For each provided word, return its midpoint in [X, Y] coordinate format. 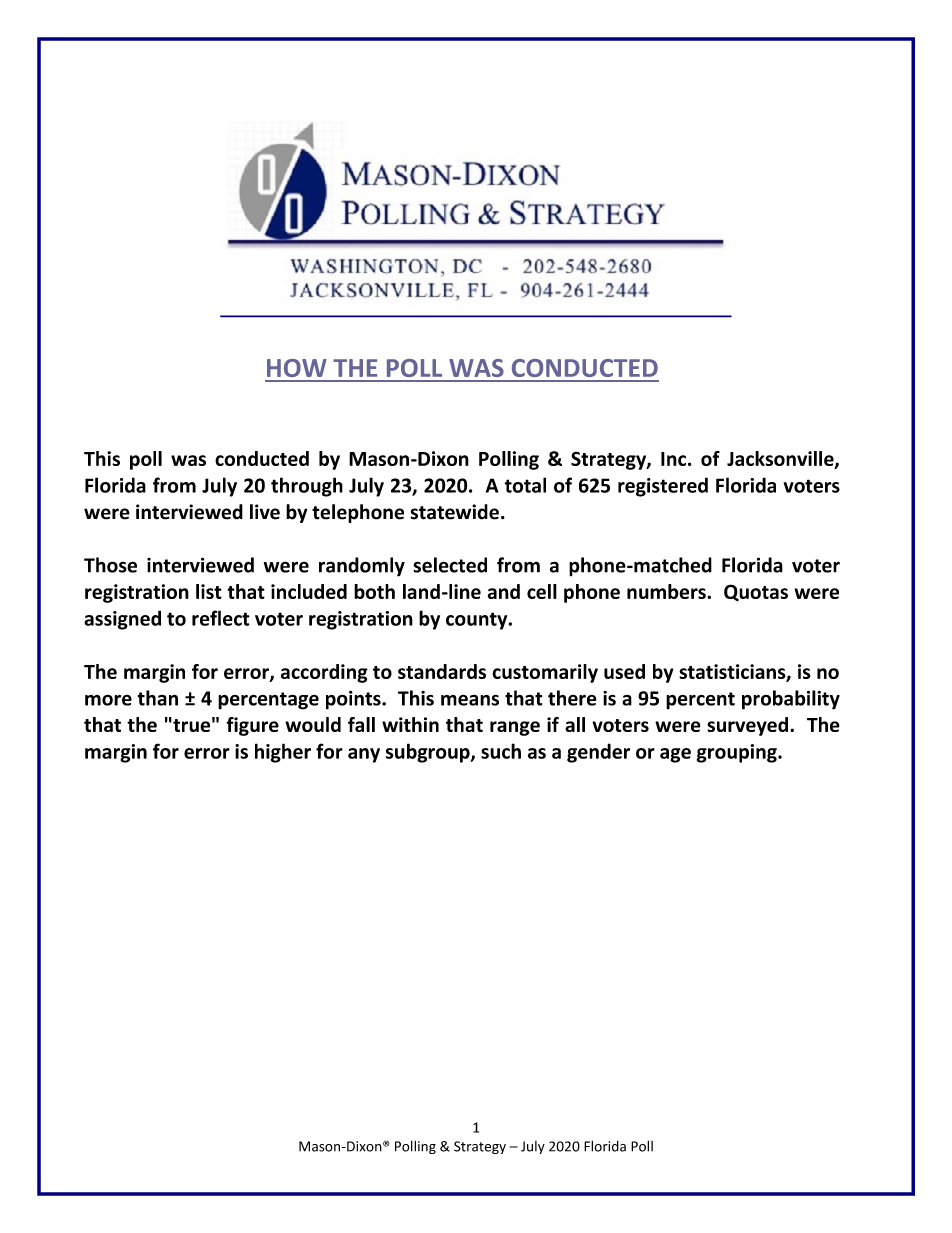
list [209, 591]
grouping [738, 753]
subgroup [429, 753]
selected [450, 565]
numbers [667, 591]
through [307, 487]
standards [442, 671]
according [324, 673]
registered [663, 487]
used [624, 671]
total [525, 485]
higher [283, 753]
